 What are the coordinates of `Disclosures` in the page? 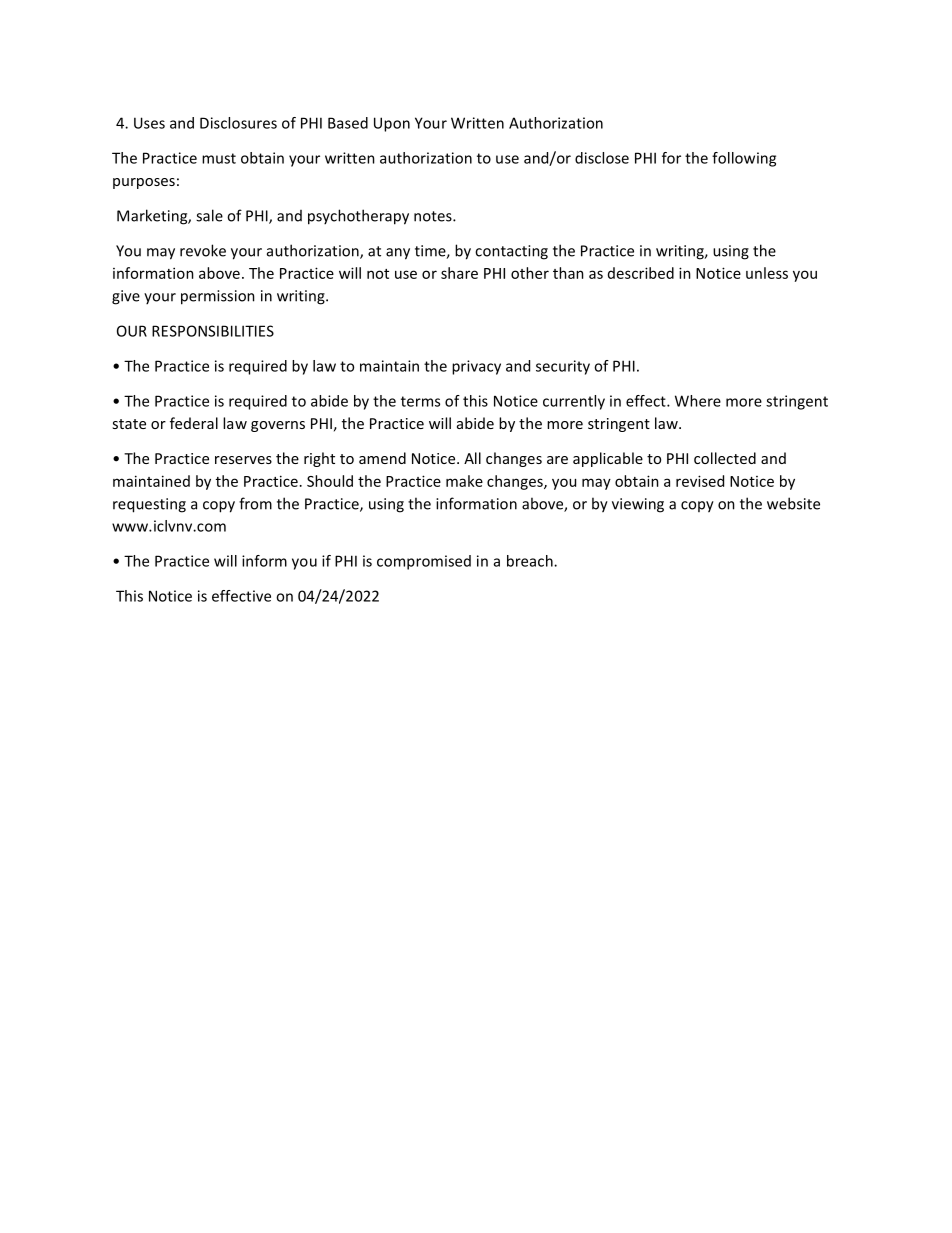 It's located at (238, 123).
